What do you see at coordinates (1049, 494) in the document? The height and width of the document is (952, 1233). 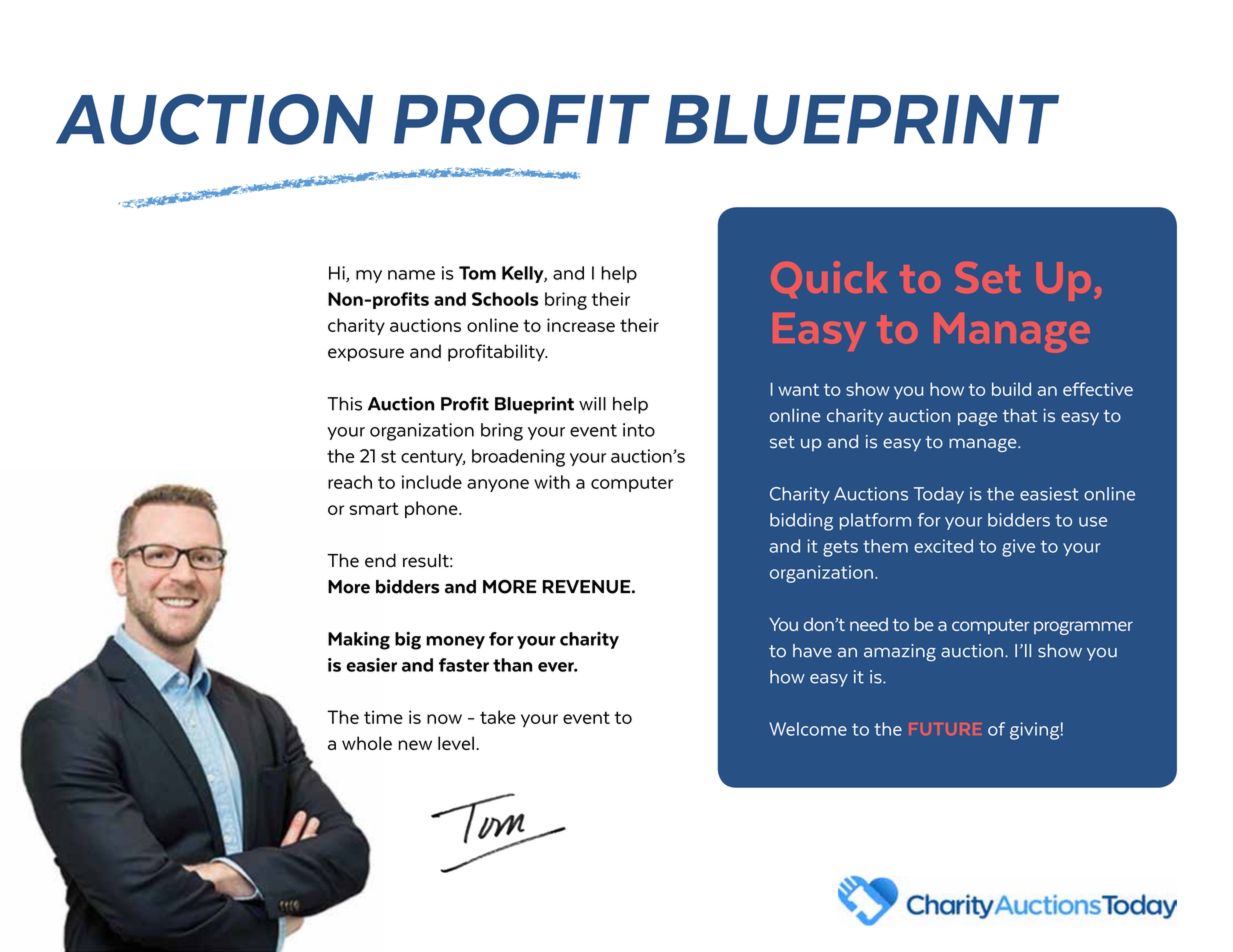 I see `easiest` at bounding box center [1049, 494].
